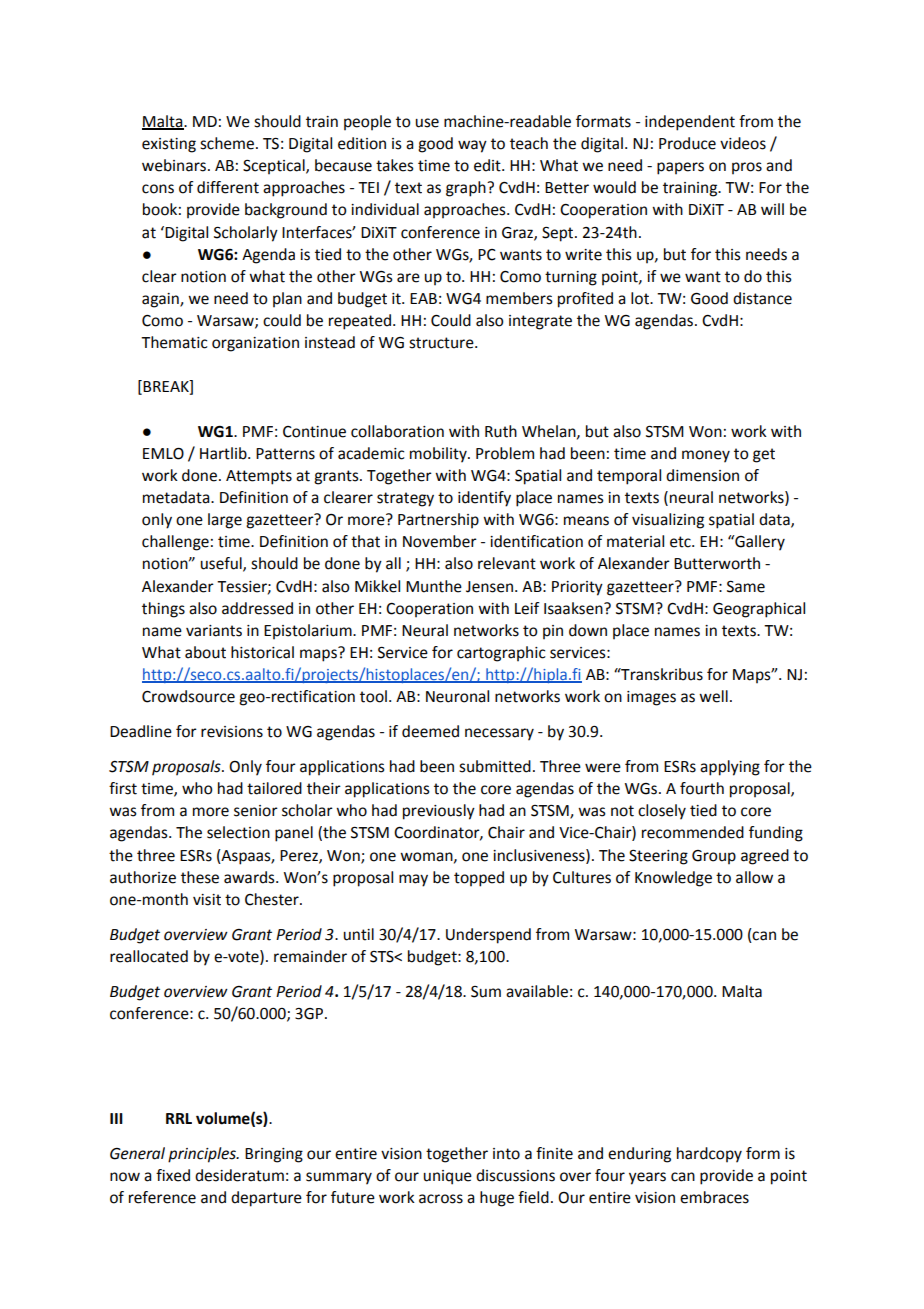 This page has width=924, height=1309. What do you see at coordinates (730, 768) in the page?
I see `applying` at bounding box center [730, 768].
